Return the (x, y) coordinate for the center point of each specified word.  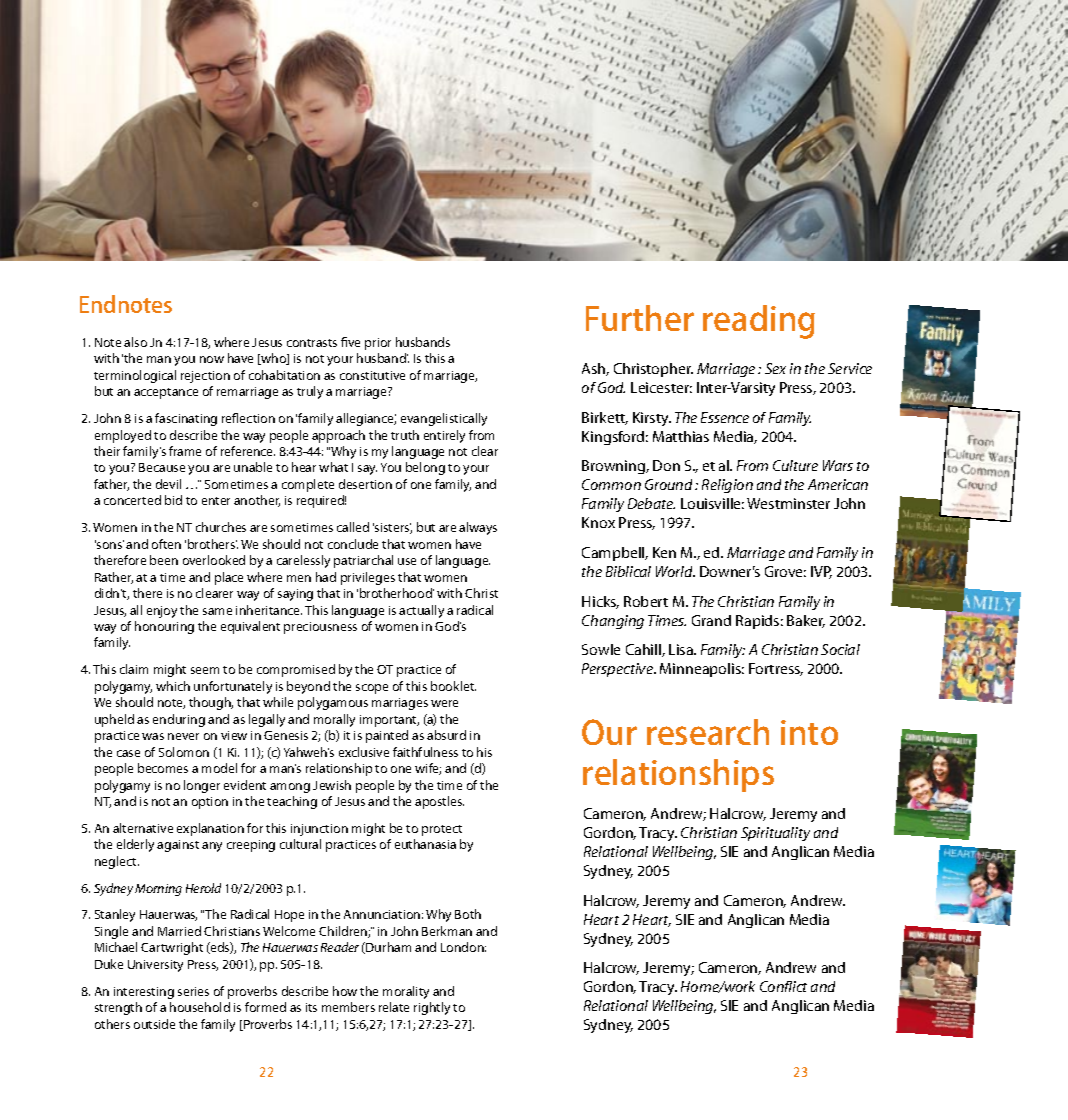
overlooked (214, 560)
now (212, 359)
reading (759, 322)
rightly (432, 1008)
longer (202, 786)
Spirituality (775, 834)
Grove (785, 571)
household (200, 1007)
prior (378, 344)
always (478, 528)
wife (428, 769)
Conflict (783, 986)
